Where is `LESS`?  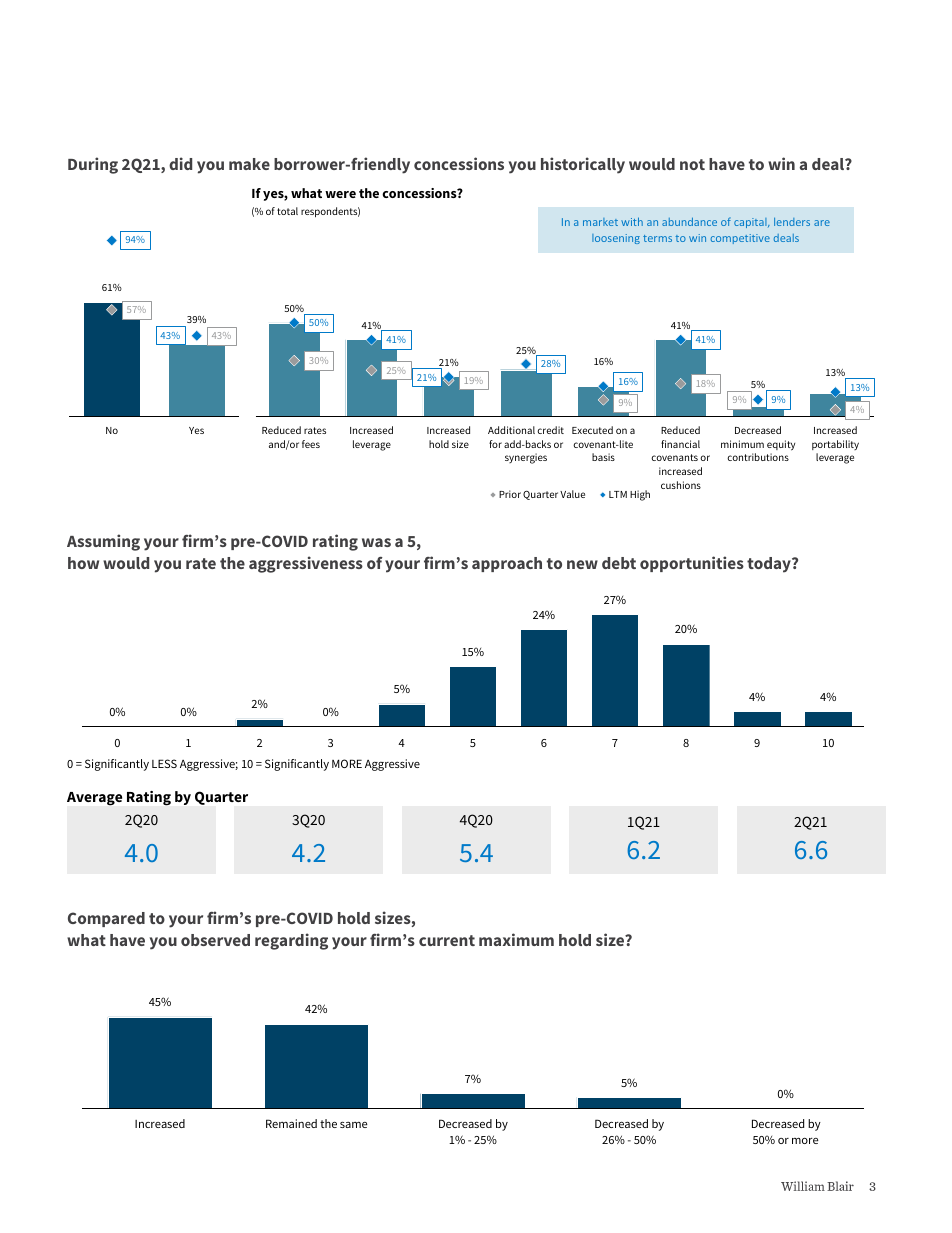 LESS is located at coordinates (164, 763).
